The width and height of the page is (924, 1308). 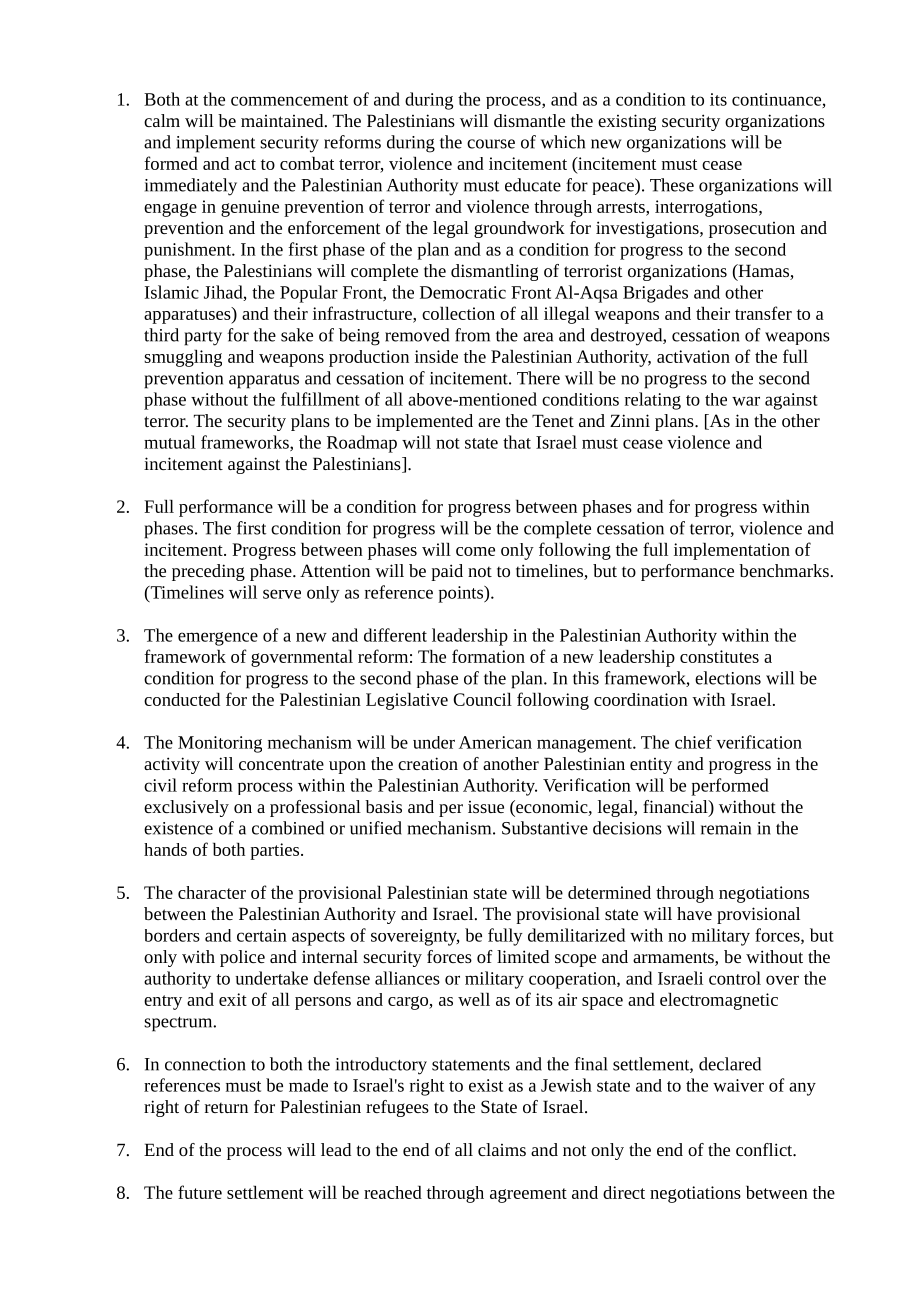 What do you see at coordinates (218, 639) in the page?
I see `emergence` at bounding box center [218, 639].
